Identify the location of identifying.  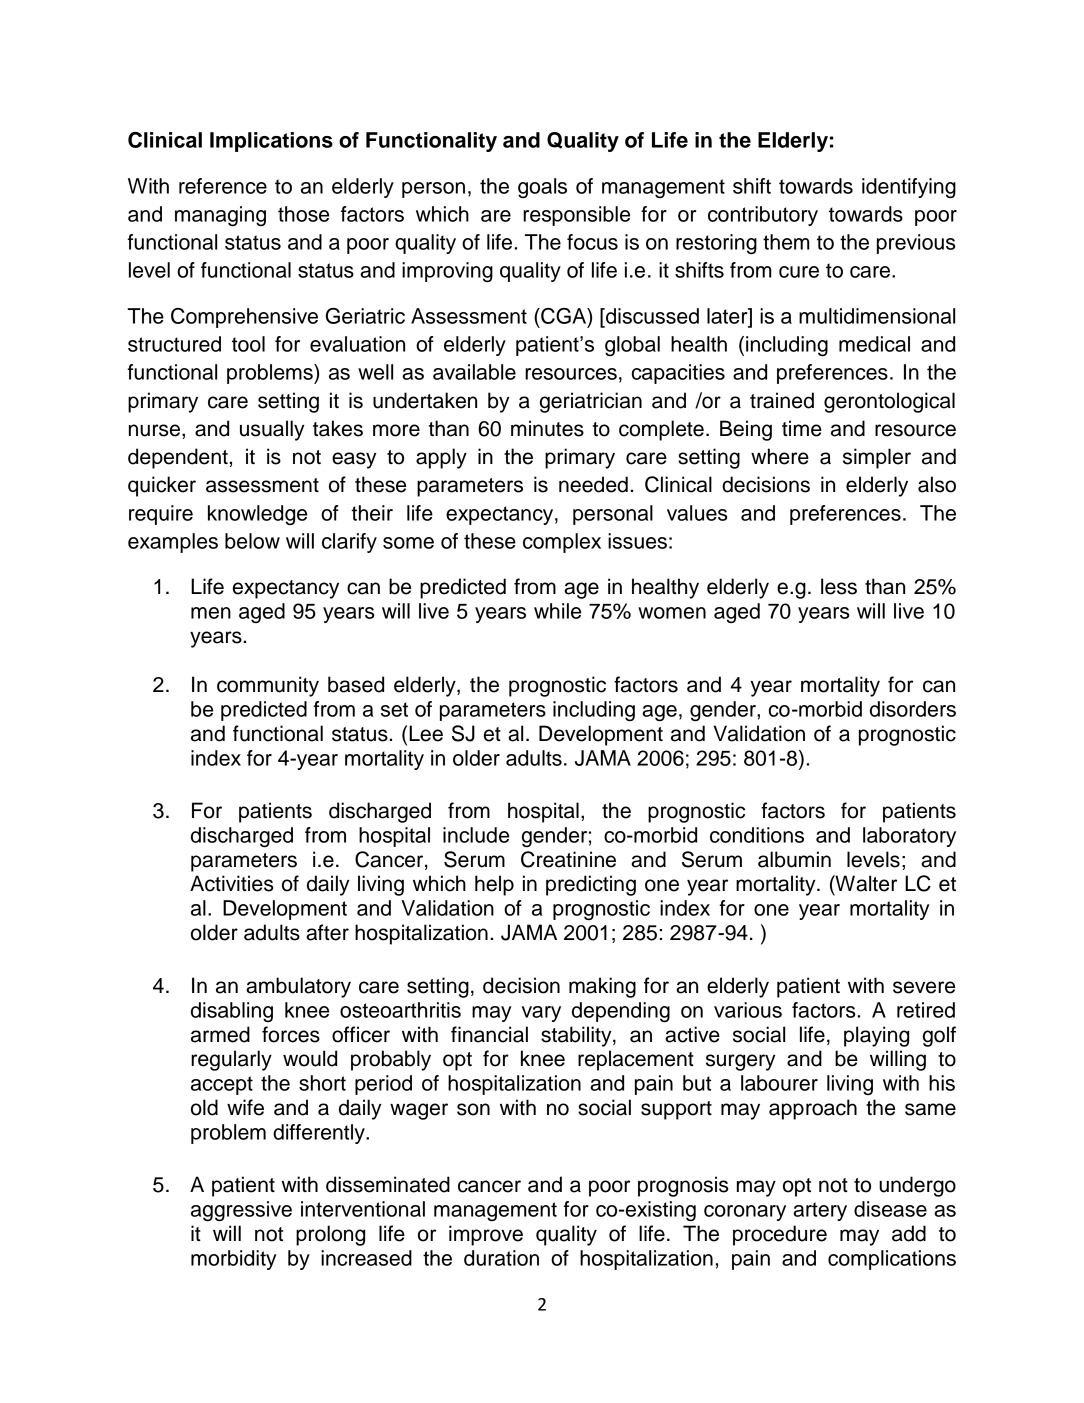
(909, 188).
